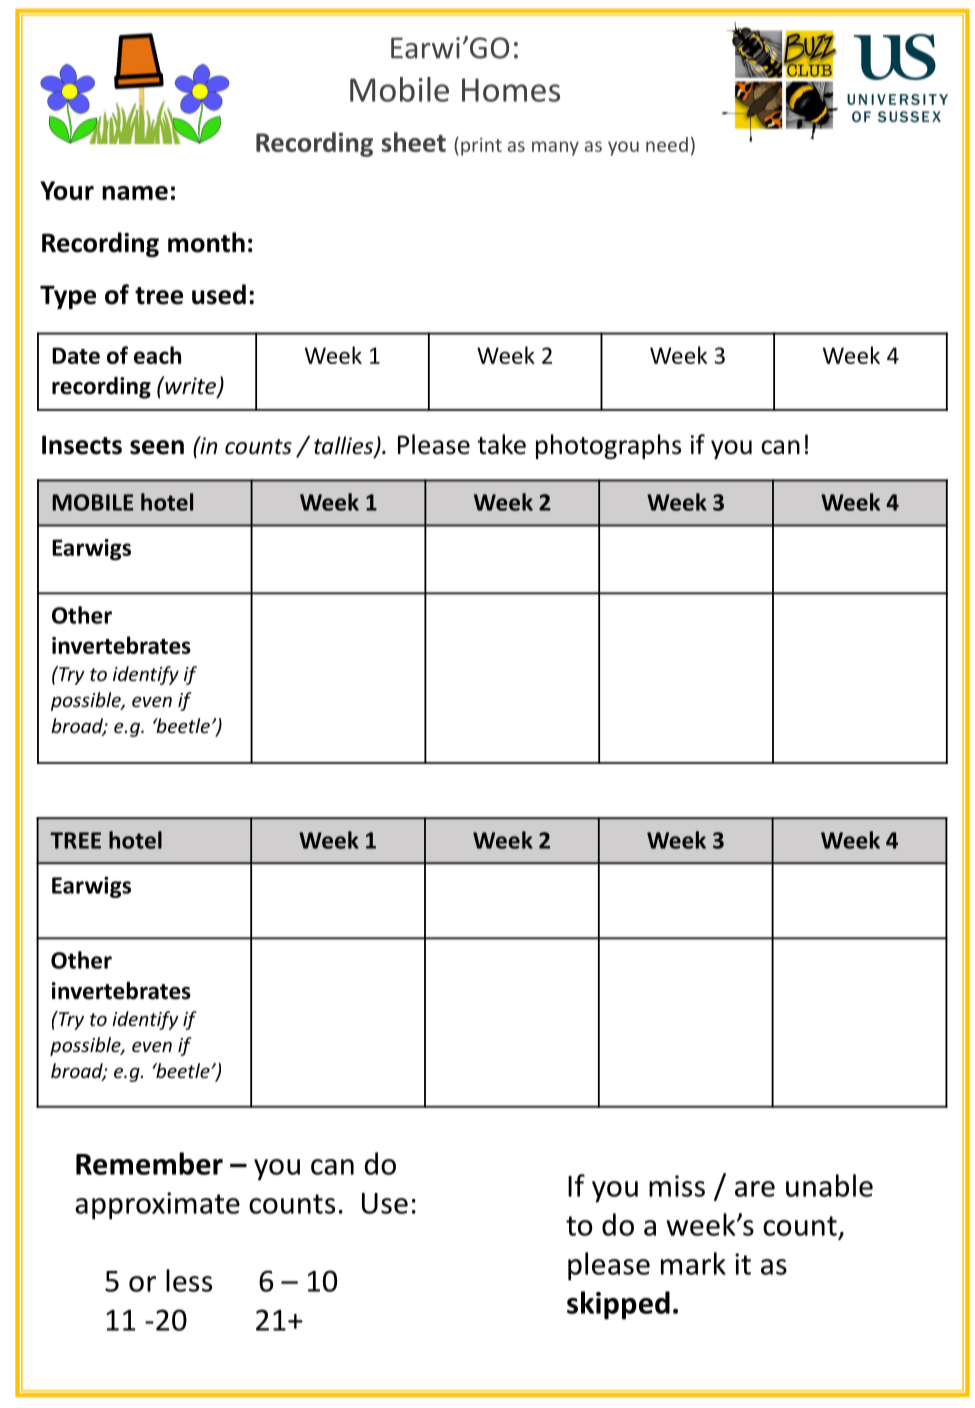 This document has width=975, height=1408. I want to click on less, so click(189, 1280).
